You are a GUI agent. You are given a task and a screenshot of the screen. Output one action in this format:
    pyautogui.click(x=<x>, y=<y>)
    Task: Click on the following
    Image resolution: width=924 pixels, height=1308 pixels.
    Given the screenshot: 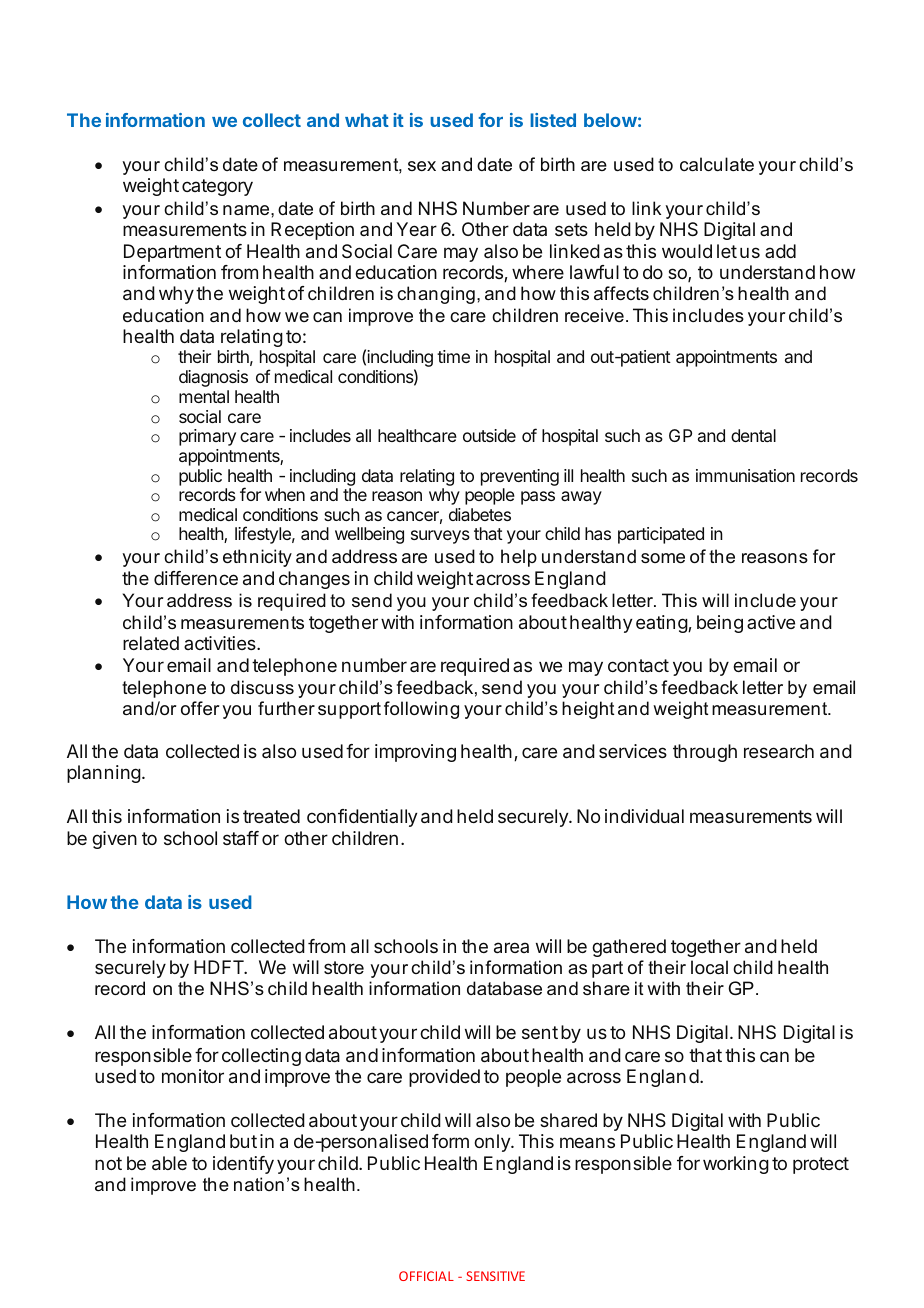 What is the action you would take?
    pyautogui.click(x=421, y=710)
